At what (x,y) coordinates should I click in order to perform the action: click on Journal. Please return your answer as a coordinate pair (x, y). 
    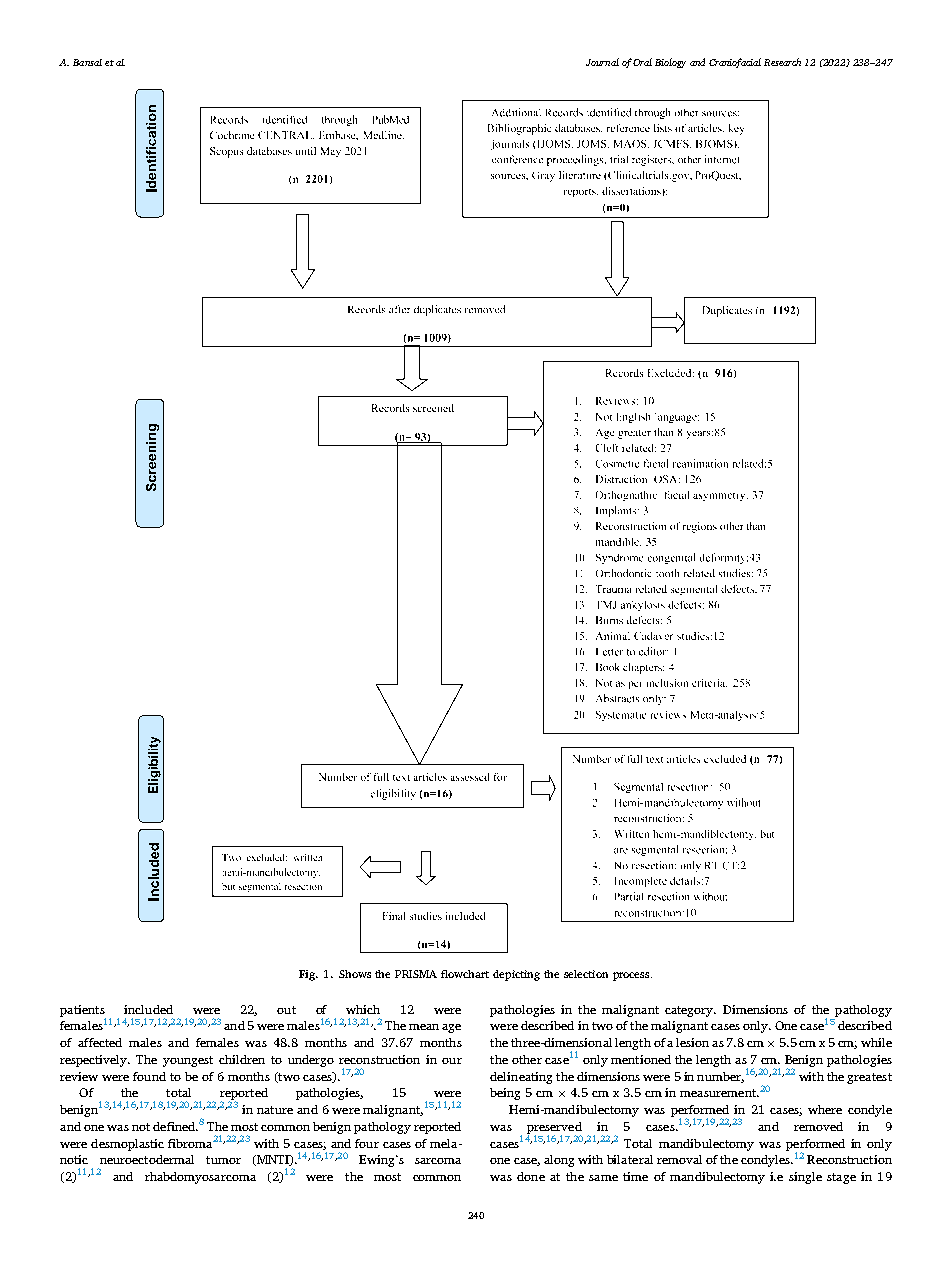
    Looking at the image, I should click on (602, 62).
